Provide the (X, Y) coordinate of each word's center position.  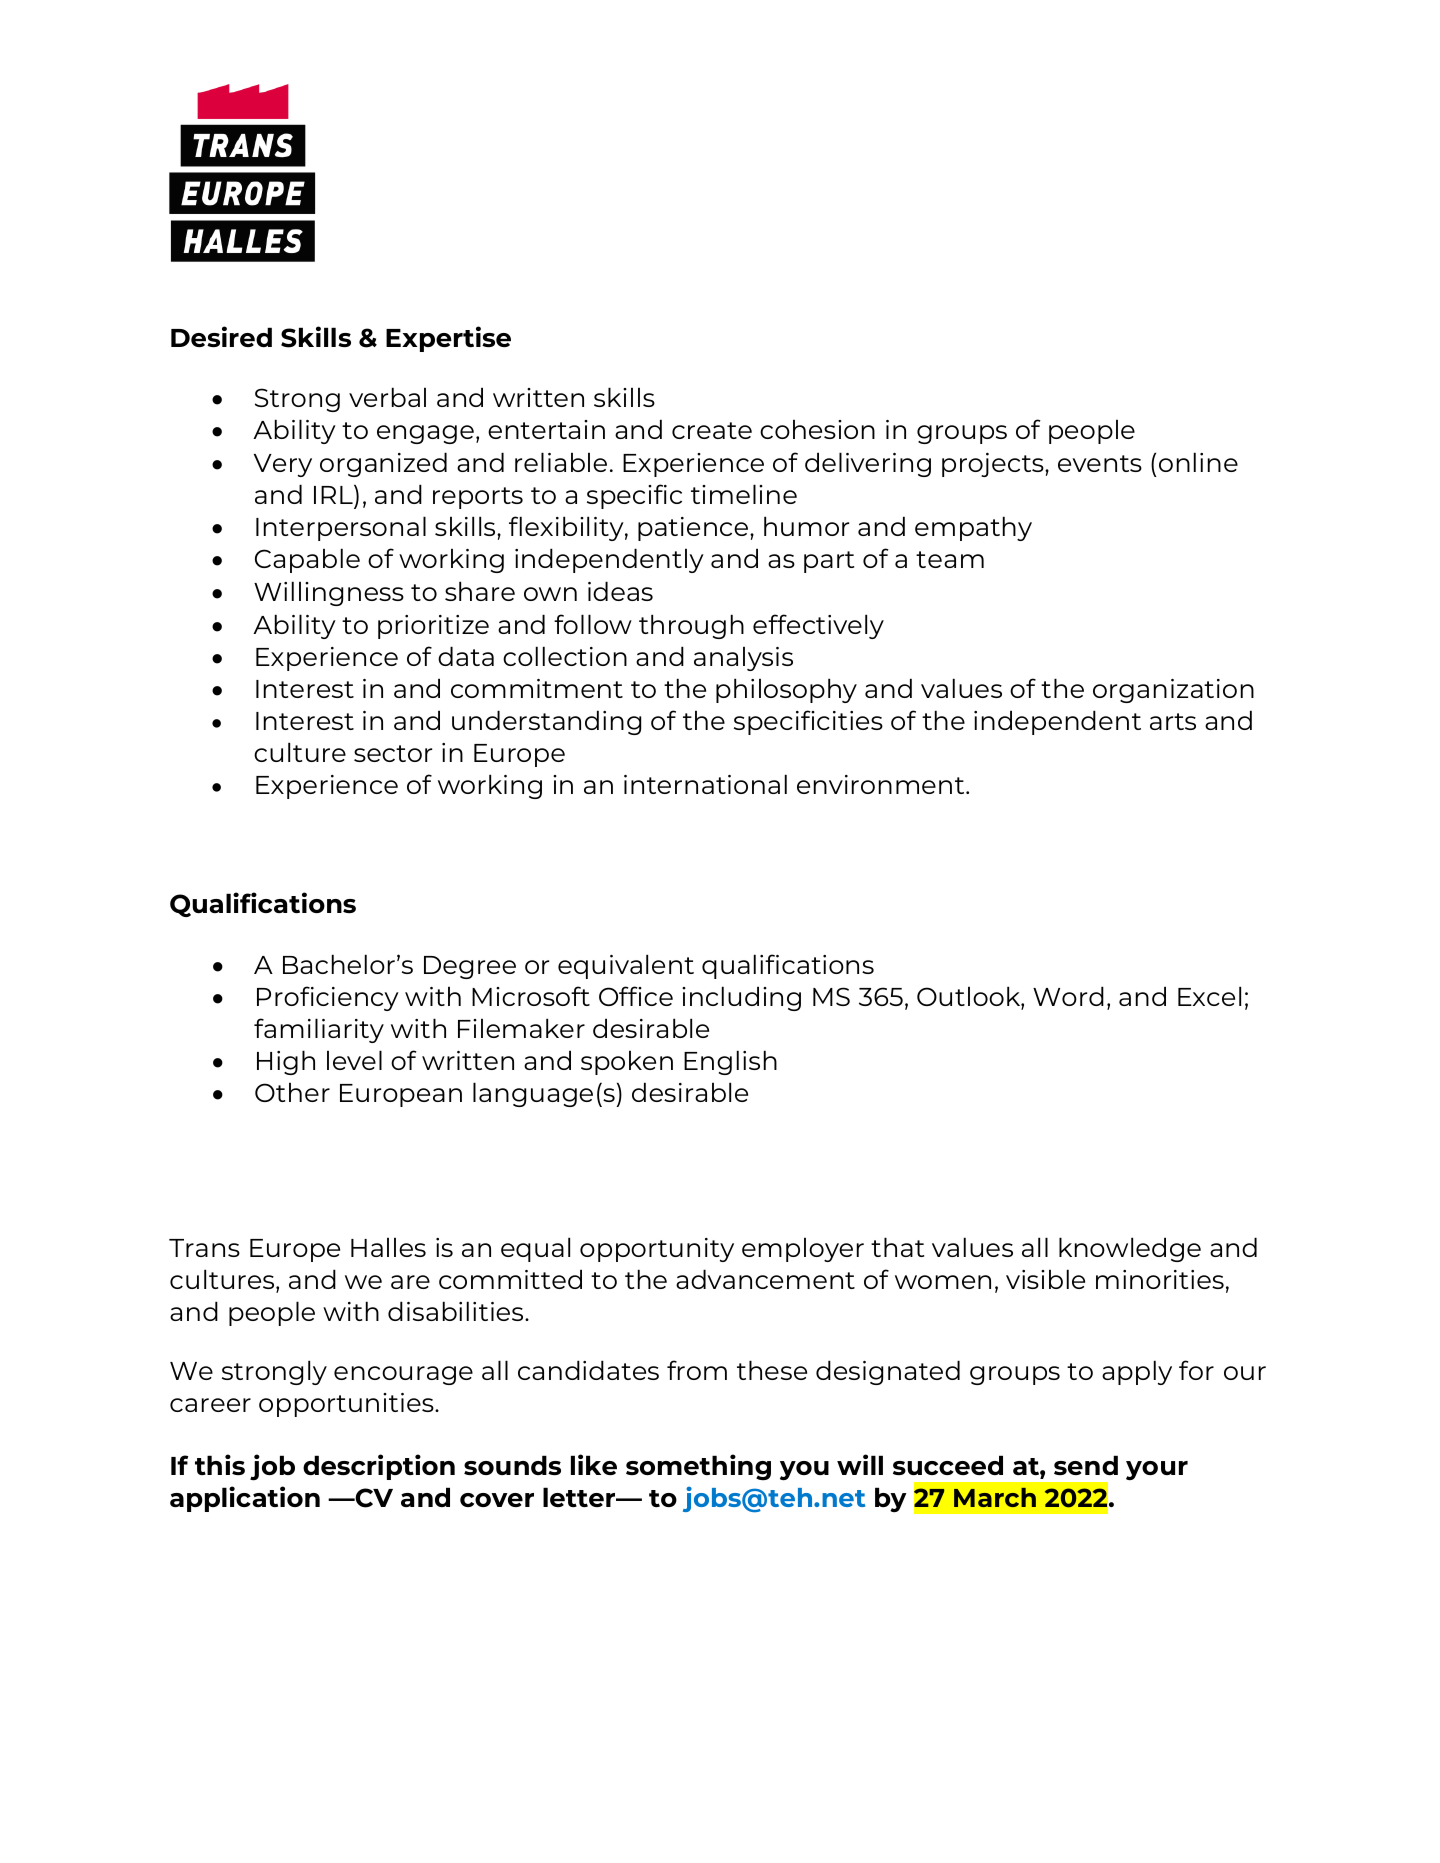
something (698, 1467)
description (379, 1467)
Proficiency (328, 998)
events (1100, 463)
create (712, 430)
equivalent (626, 966)
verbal (387, 397)
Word (1068, 996)
